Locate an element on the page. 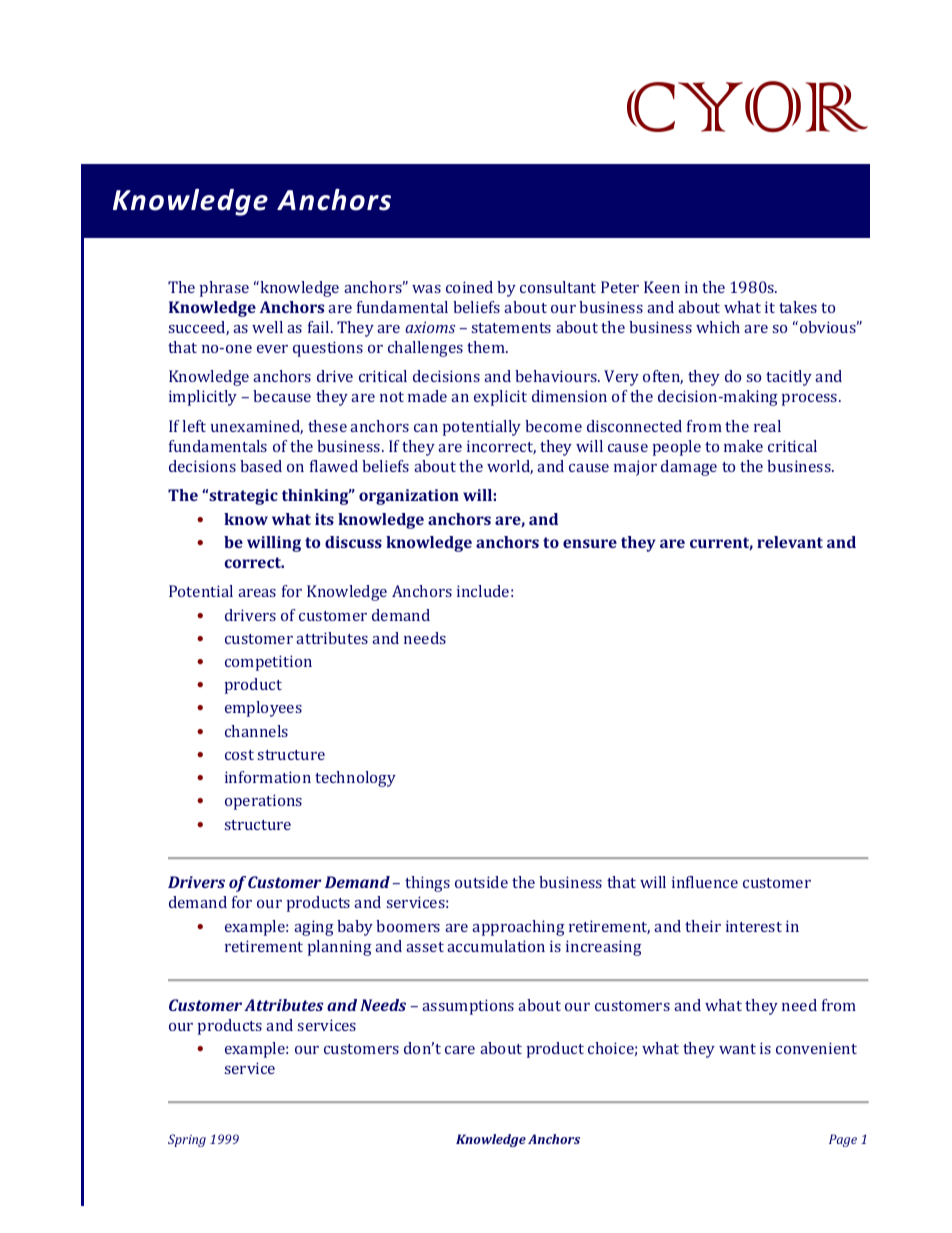 The width and height of the document is (952, 1233). well is located at coordinates (267, 327).
